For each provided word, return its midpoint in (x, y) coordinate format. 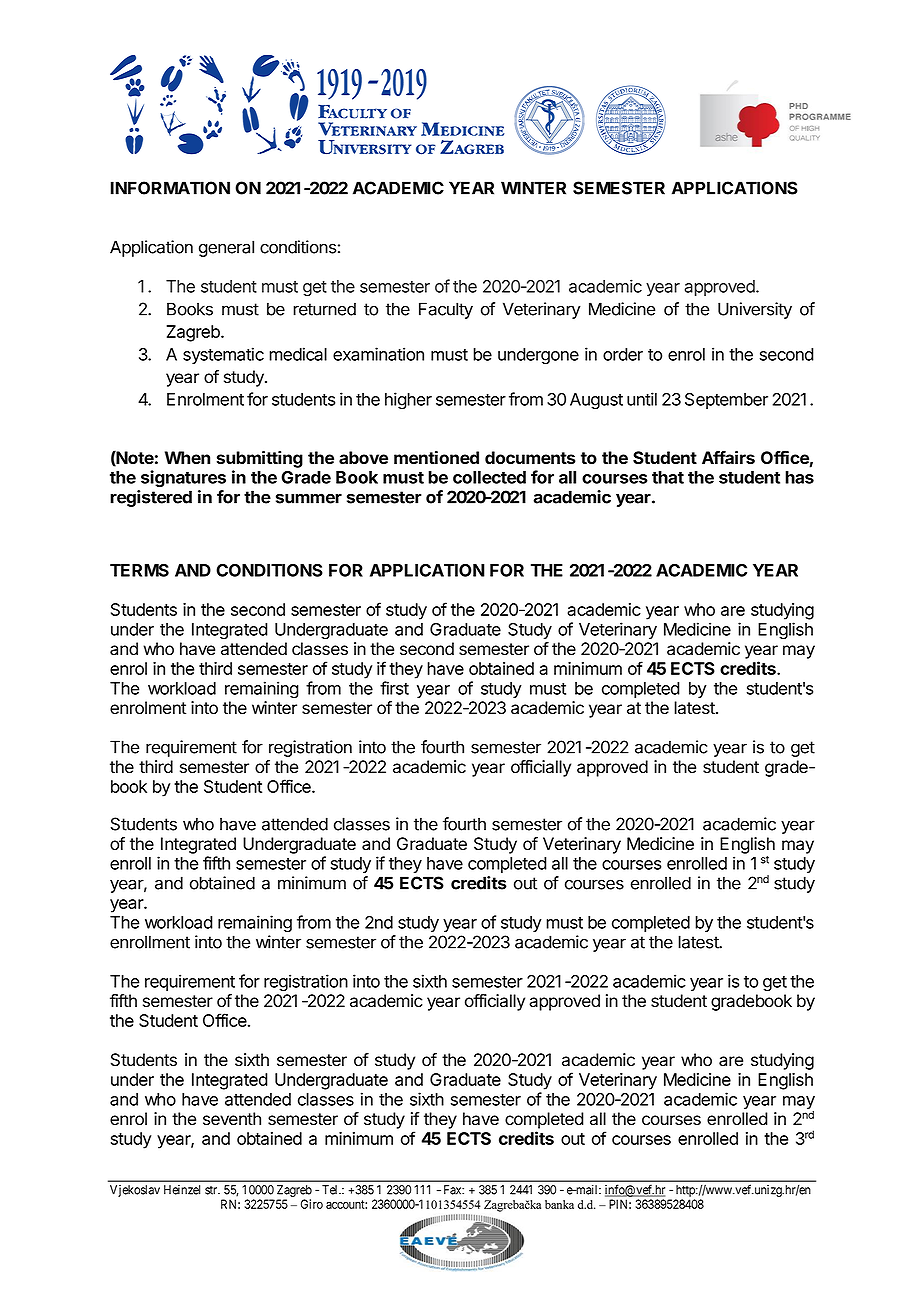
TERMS (139, 570)
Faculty (446, 310)
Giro (312, 1204)
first (394, 688)
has (799, 477)
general (226, 248)
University (755, 310)
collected (489, 477)
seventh (232, 1119)
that (668, 477)
